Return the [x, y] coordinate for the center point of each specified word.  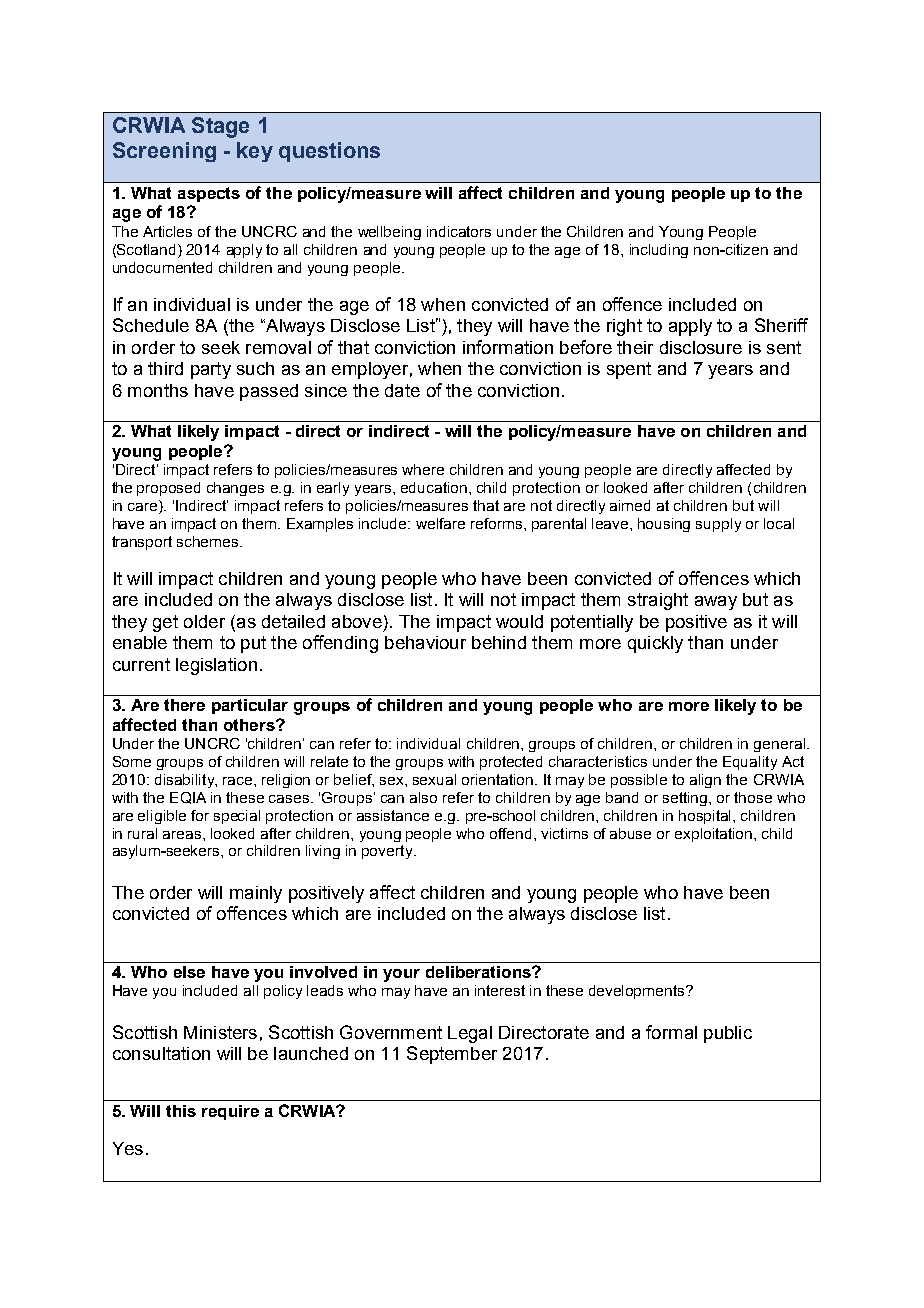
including [659, 251]
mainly [256, 894]
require [230, 1112]
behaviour [425, 642]
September [452, 1055]
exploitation [715, 835]
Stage [220, 127]
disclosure [701, 347]
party [211, 370]
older [204, 621]
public [728, 1034]
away [716, 603]
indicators [459, 231]
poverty [388, 852]
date [402, 390]
